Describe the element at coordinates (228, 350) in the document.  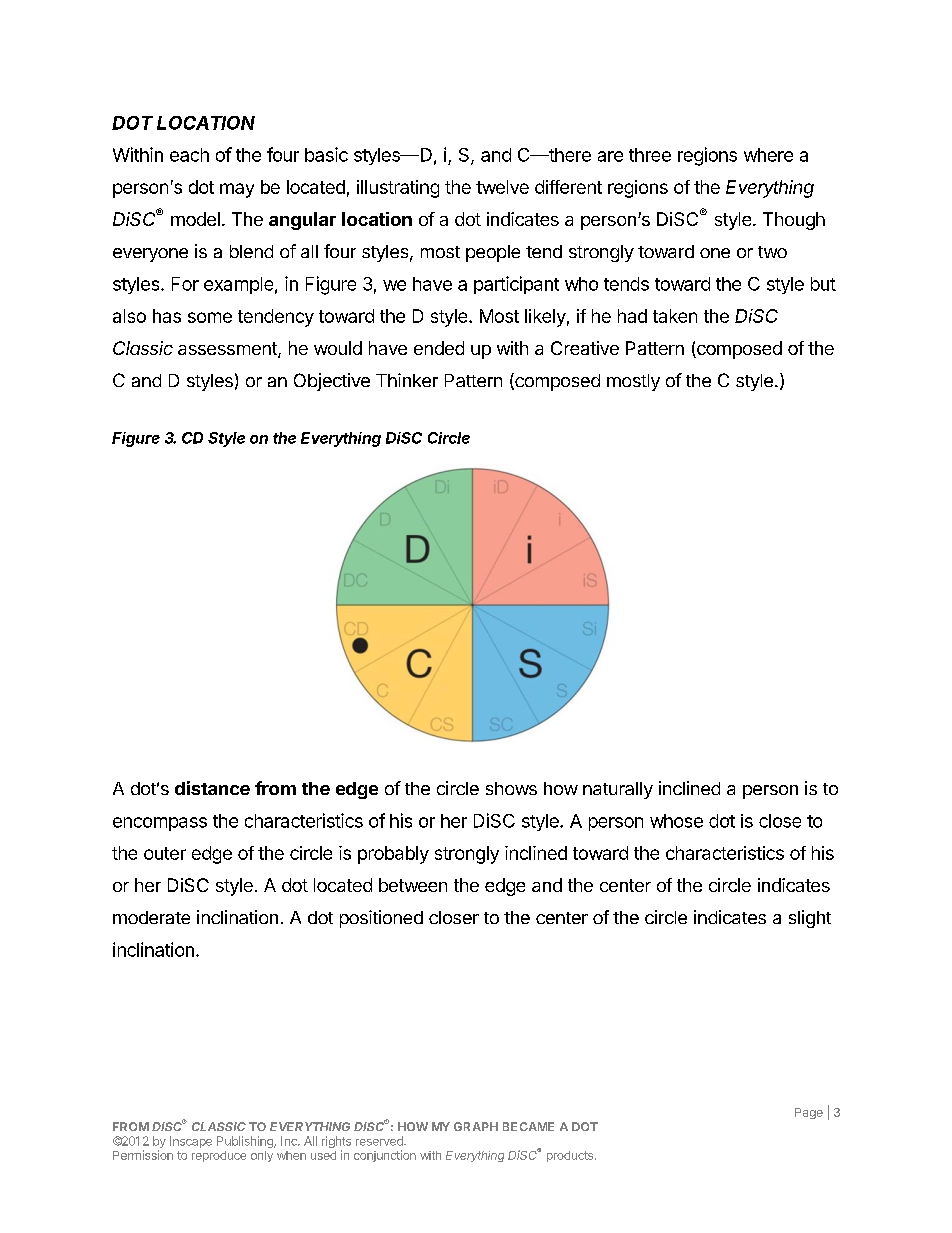
I see `assessment` at that location.
